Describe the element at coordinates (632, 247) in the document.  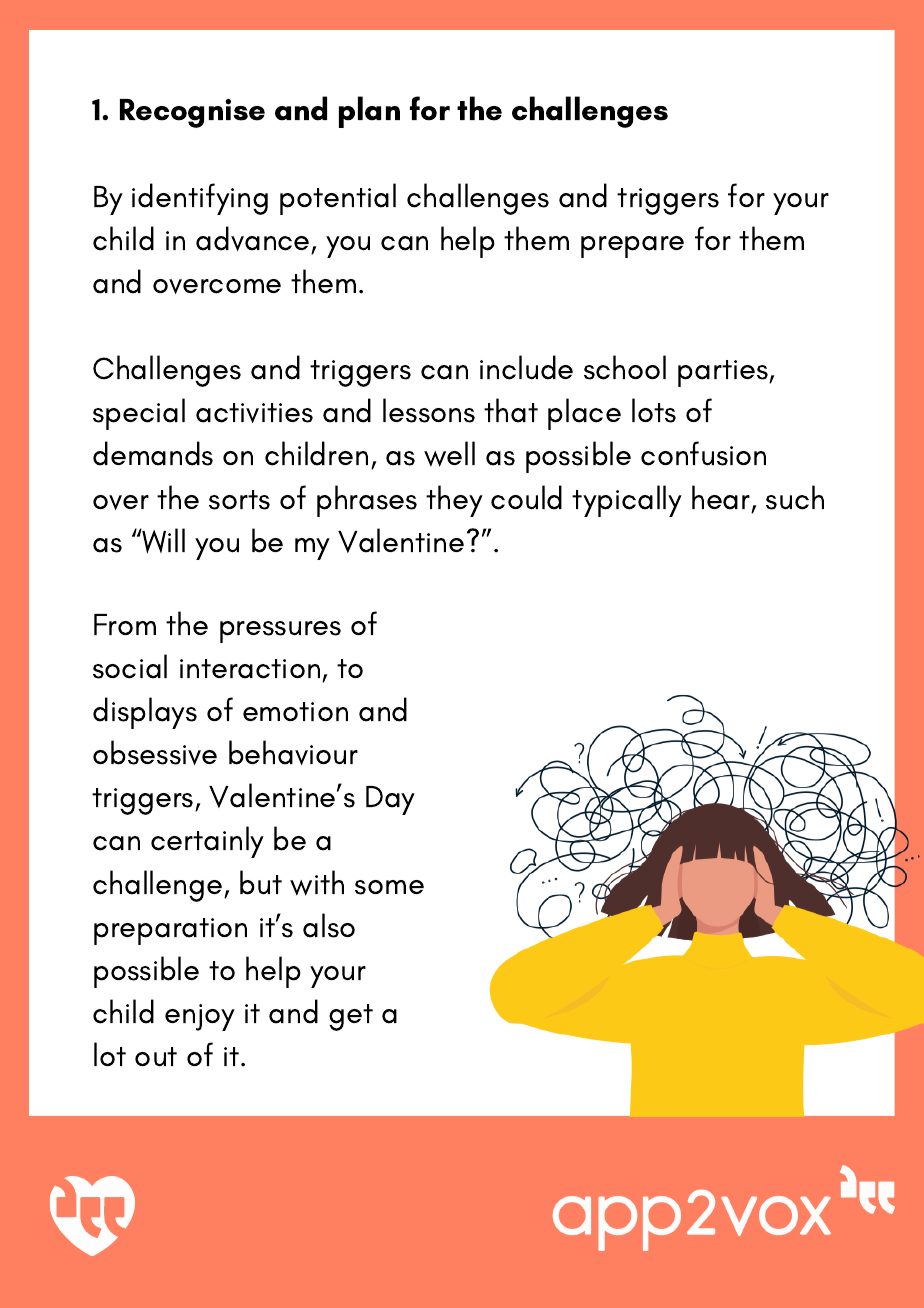
I see `prepare` at that location.
